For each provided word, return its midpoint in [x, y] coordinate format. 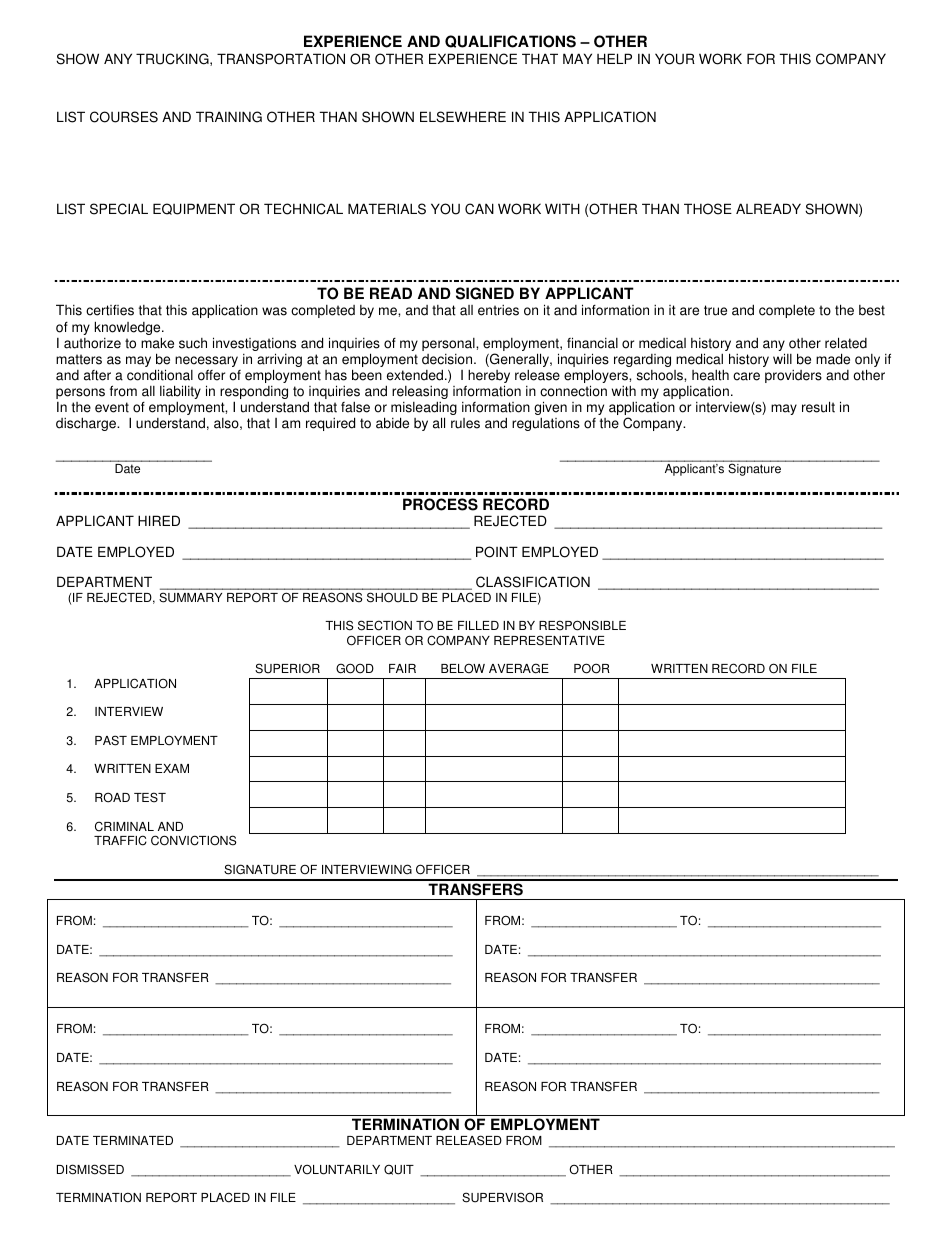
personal [449, 344]
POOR [592, 668]
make [157, 343]
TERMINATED [133, 1140]
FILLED [478, 625]
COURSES [124, 117]
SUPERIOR [287, 668]
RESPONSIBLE [582, 625]
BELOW [463, 668]
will [782, 358]
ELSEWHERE [463, 117]
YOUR [675, 59]
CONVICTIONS [194, 840]
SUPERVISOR [502, 1197]
